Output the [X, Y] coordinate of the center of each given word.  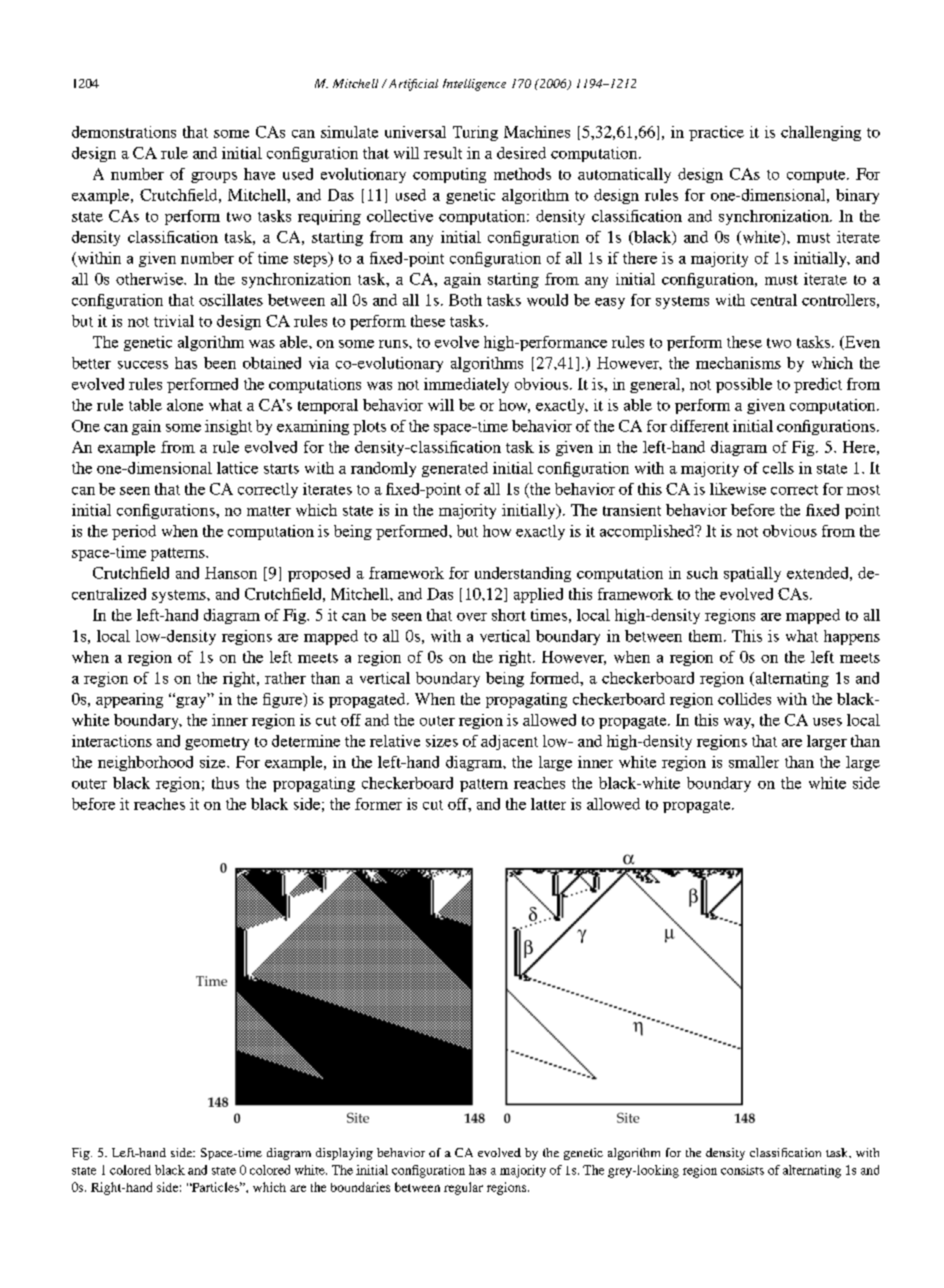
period [134, 532]
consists [742, 1170]
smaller [754, 762]
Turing [475, 133]
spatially [752, 574]
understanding [523, 574]
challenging [821, 133]
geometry [217, 743]
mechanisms [738, 363]
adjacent [509, 742]
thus [225, 783]
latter [548, 804]
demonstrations [124, 132]
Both [465, 300]
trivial [174, 321]
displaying [344, 1154]
